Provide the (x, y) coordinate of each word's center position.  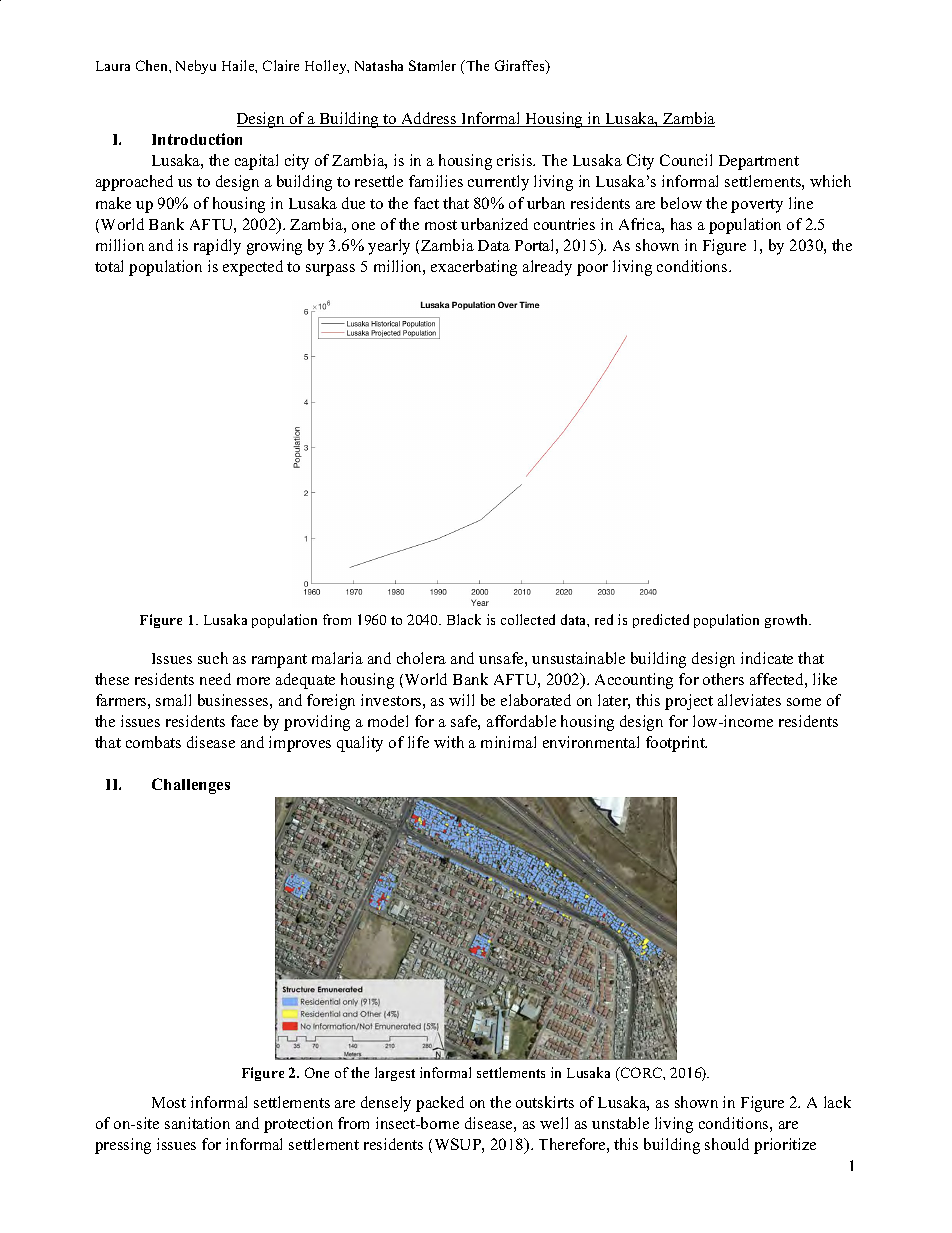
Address (429, 119)
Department (759, 162)
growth (788, 621)
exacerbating (474, 268)
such (213, 658)
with (449, 742)
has (681, 224)
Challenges (191, 786)
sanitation (197, 1123)
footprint (676, 744)
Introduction (197, 139)
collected (528, 619)
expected (253, 268)
